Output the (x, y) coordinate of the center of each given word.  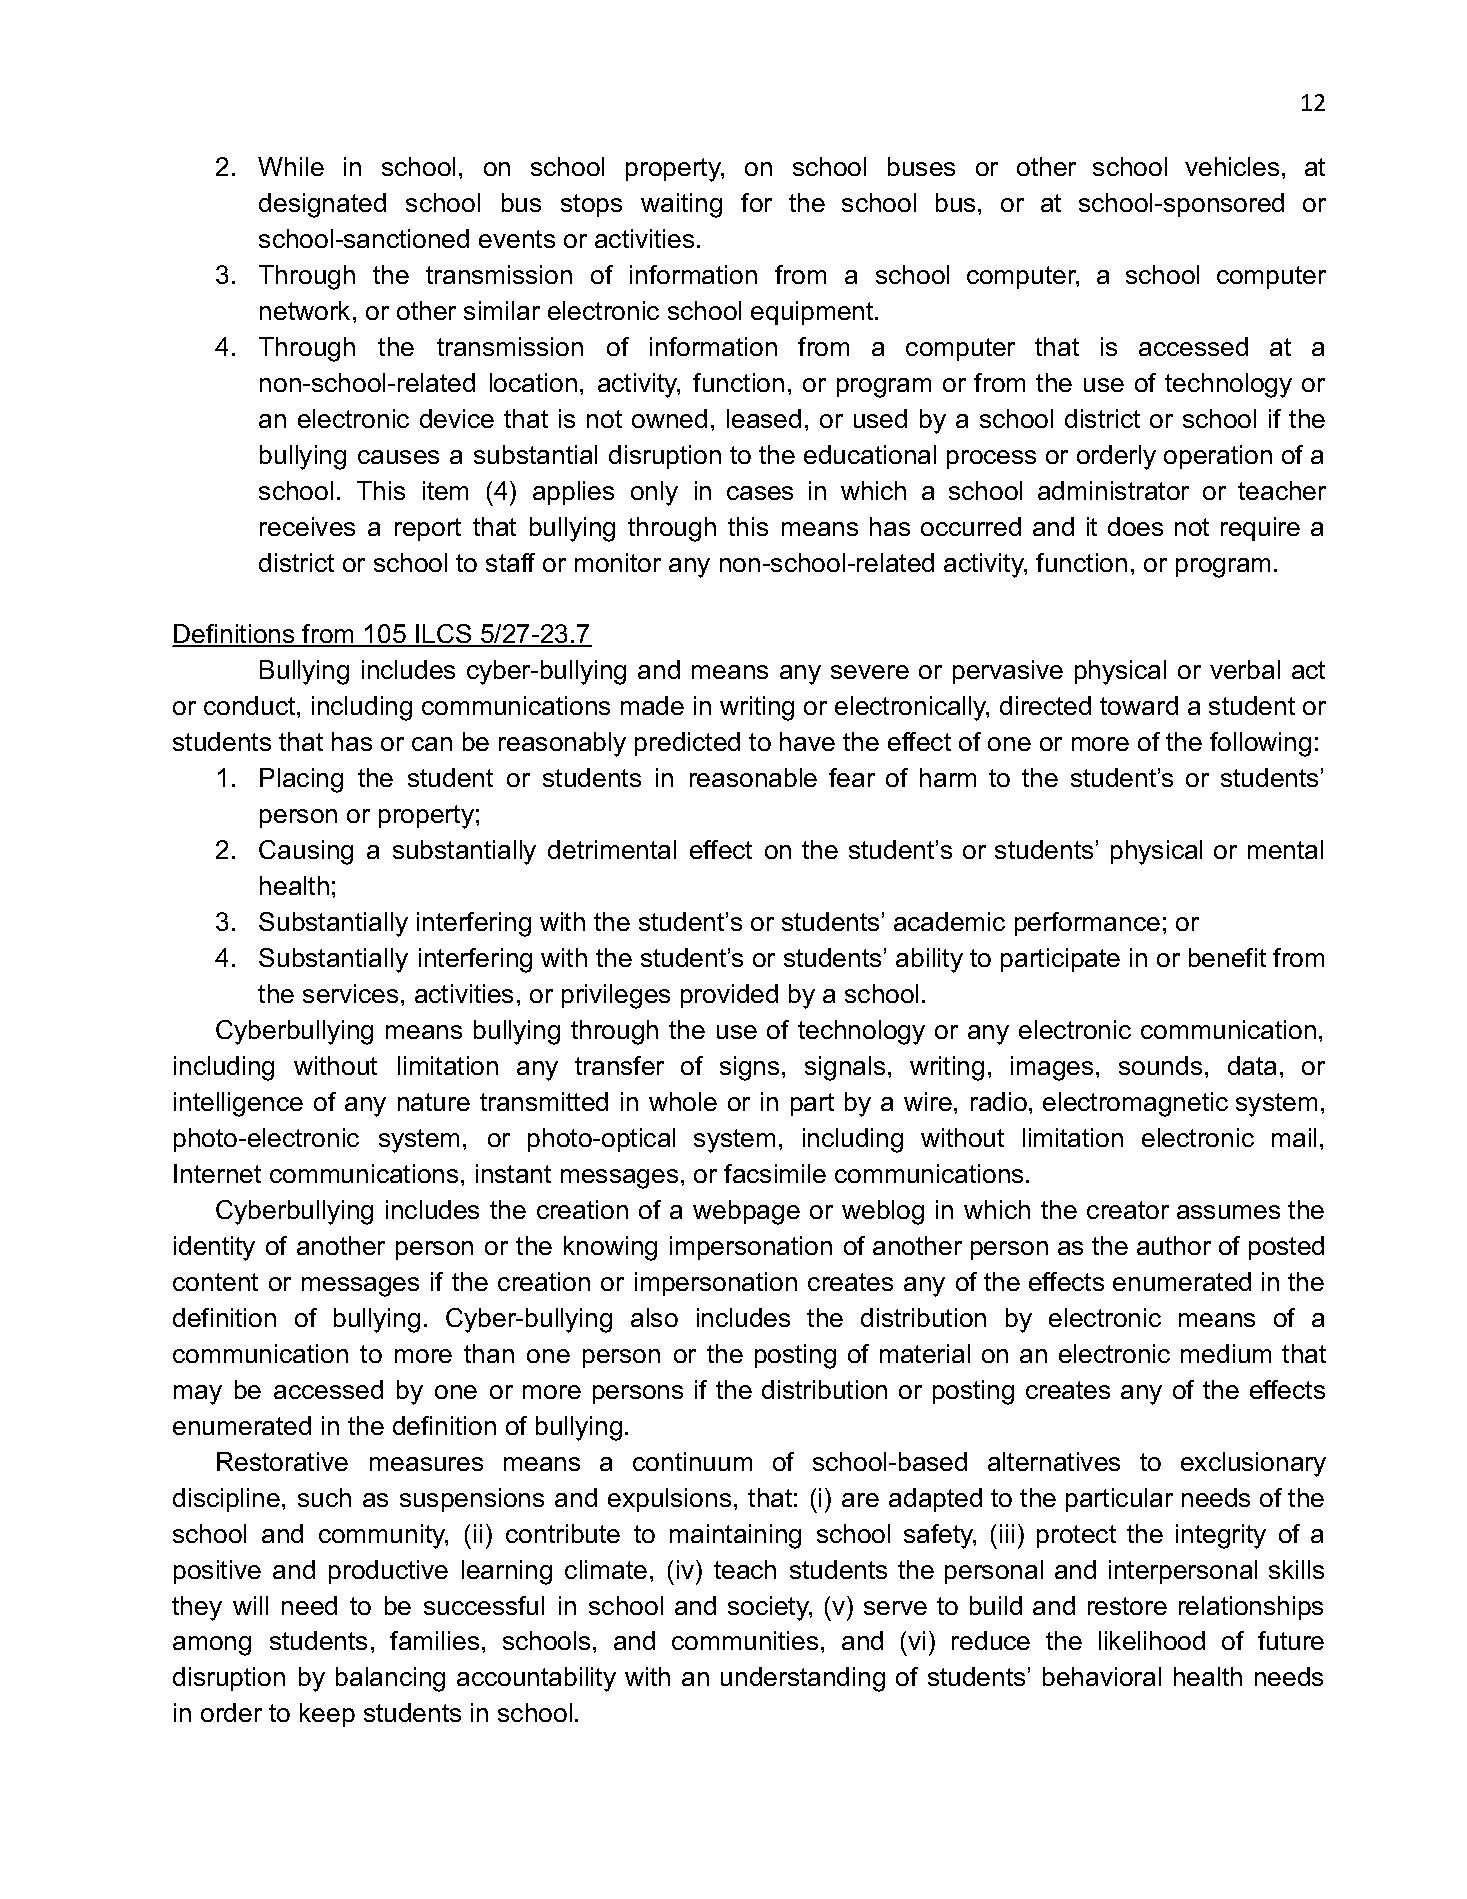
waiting (681, 205)
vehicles (1232, 166)
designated (322, 205)
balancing (390, 1679)
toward (1139, 705)
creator (1128, 1210)
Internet (217, 1173)
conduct (251, 705)
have (807, 741)
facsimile (775, 1173)
